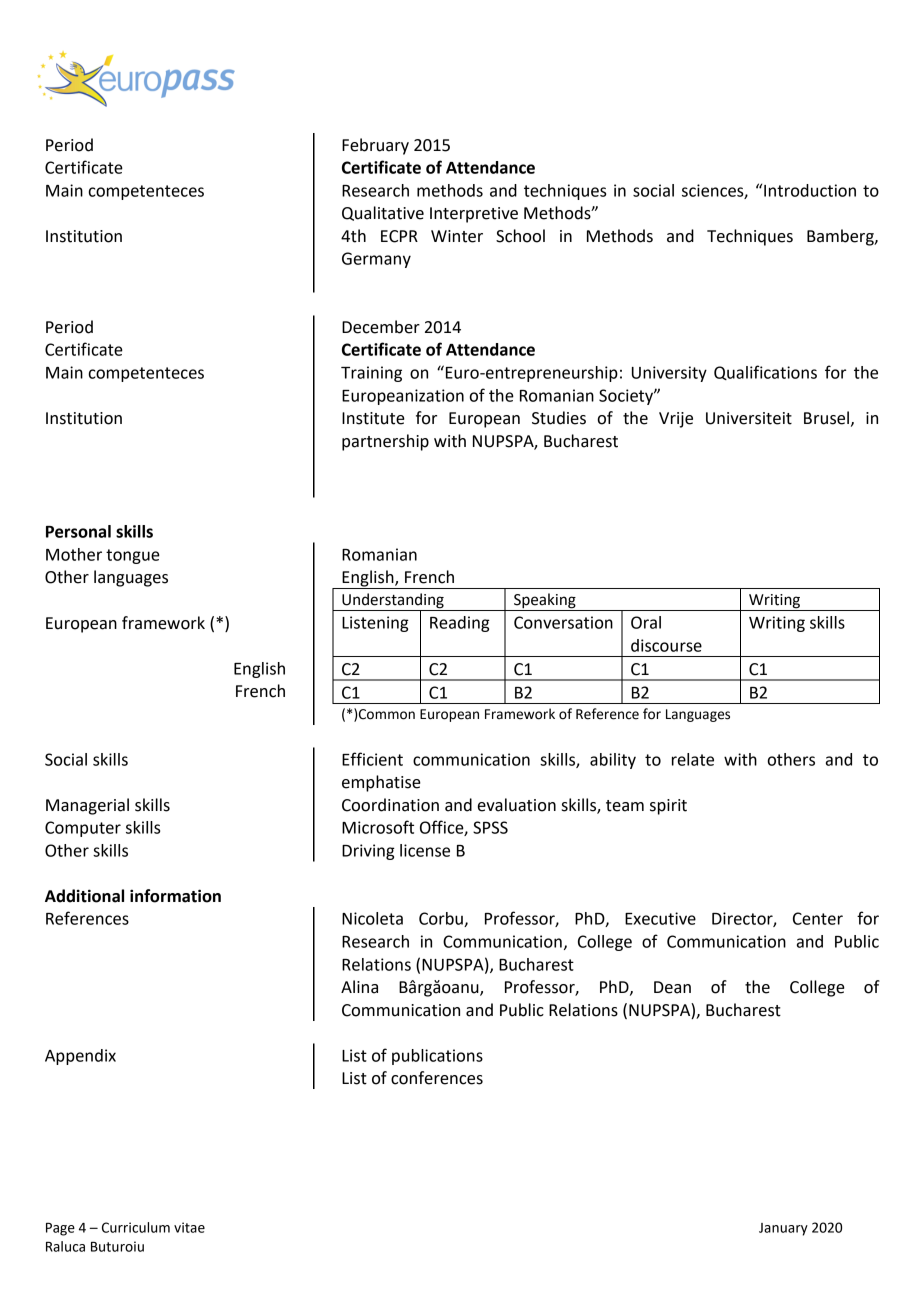 The image size is (924, 1308). I want to click on Alina, so click(359, 987).
